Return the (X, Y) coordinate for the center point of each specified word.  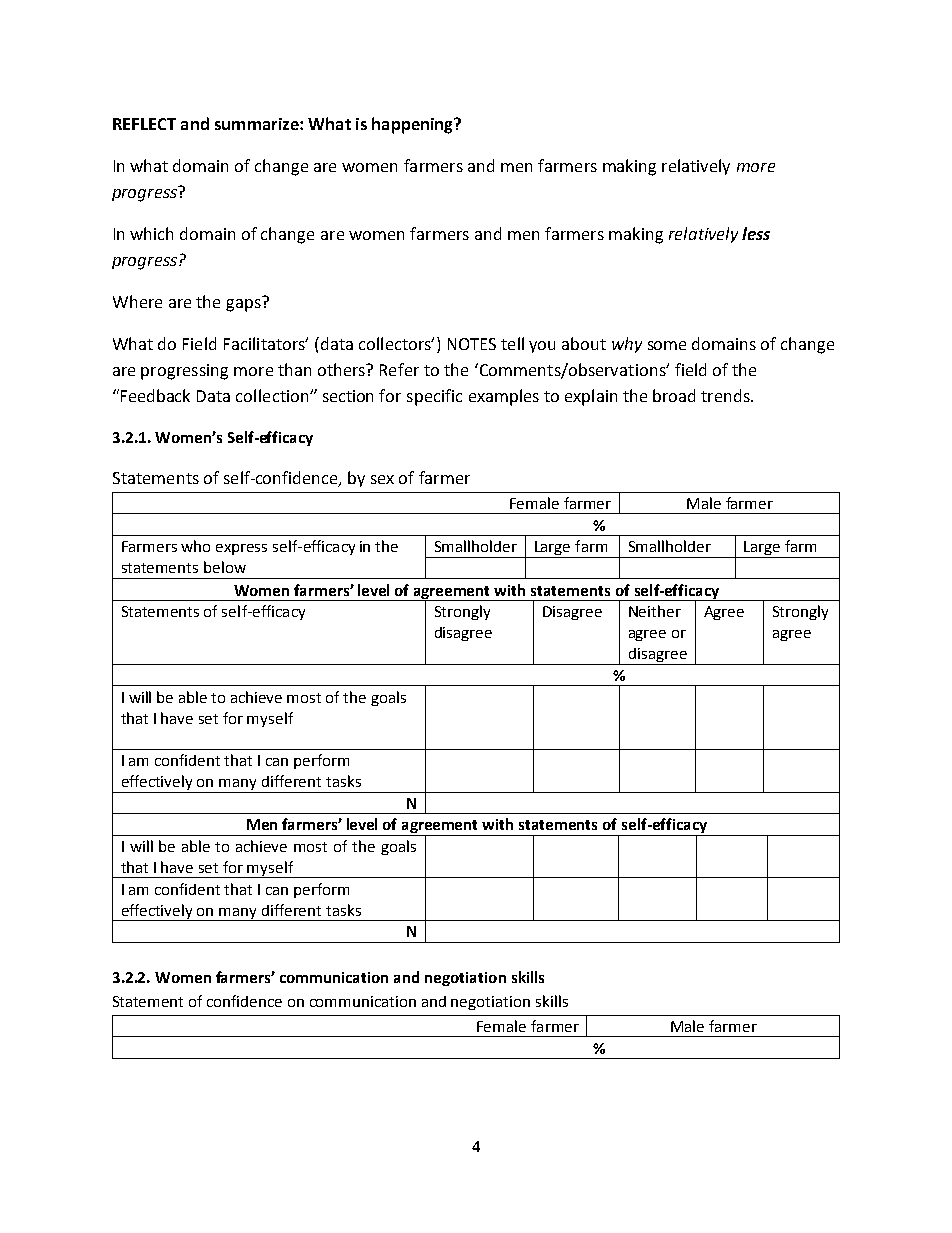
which (151, 233)
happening (414, 125)
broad (674, 395)
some (667, 345)
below (225, 567)
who (195, 546)
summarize (258, 124)
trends (726, 395)
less (756, 233)
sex (382, 479)
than (294, 369)
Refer (399, 369)
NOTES (472, 344)
